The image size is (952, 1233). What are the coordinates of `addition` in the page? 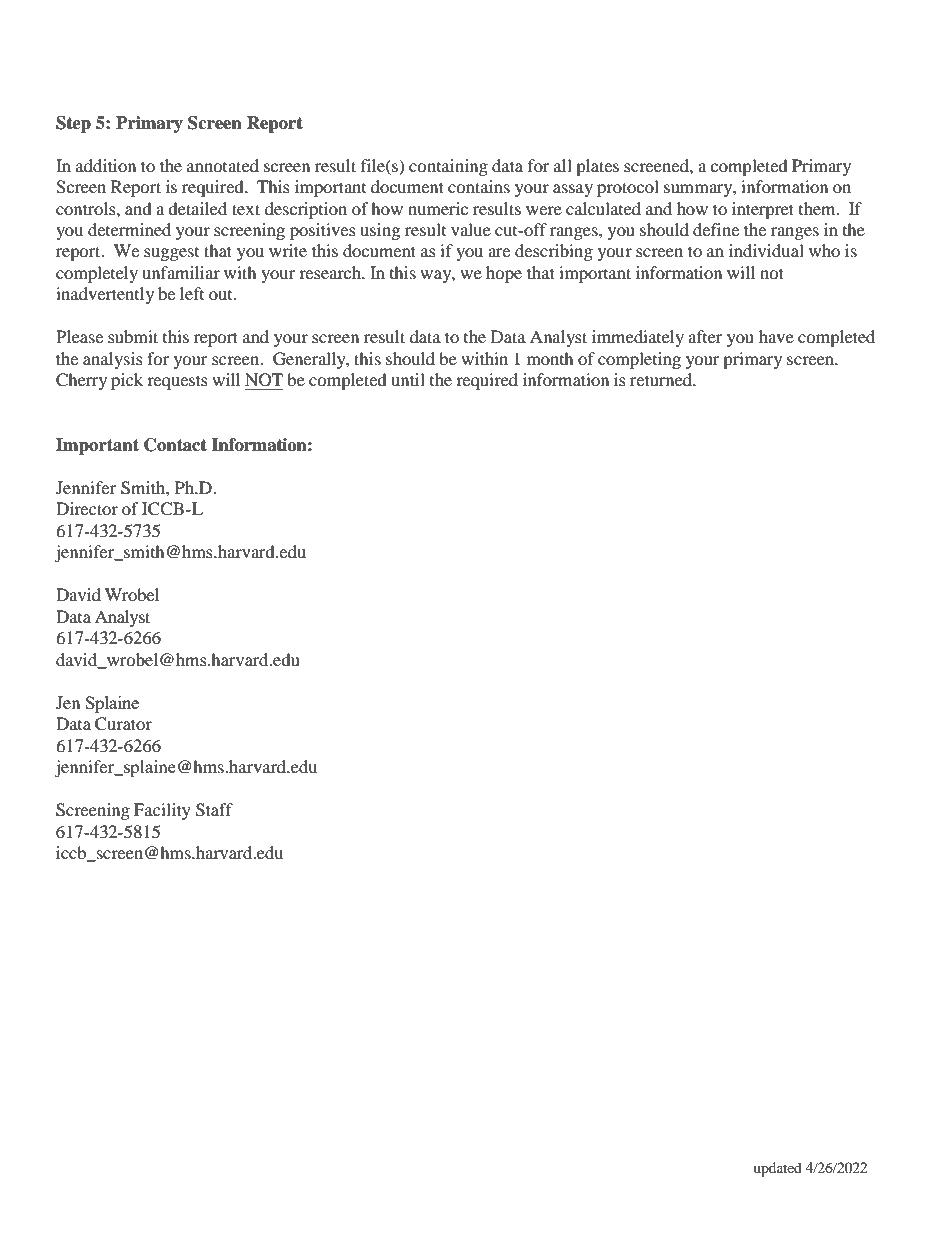 It's located at (106, 165).
